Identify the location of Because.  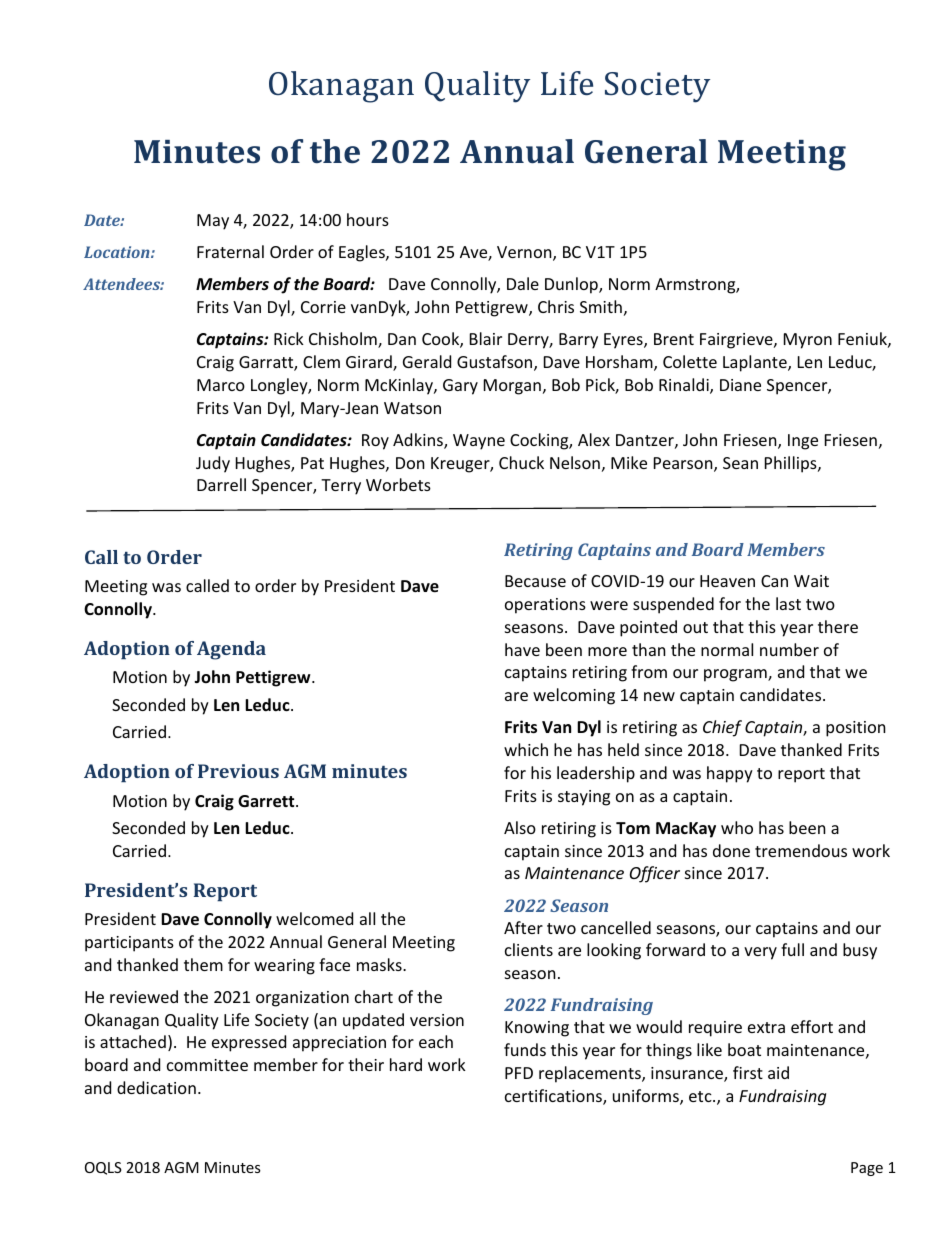
(535, 581).
